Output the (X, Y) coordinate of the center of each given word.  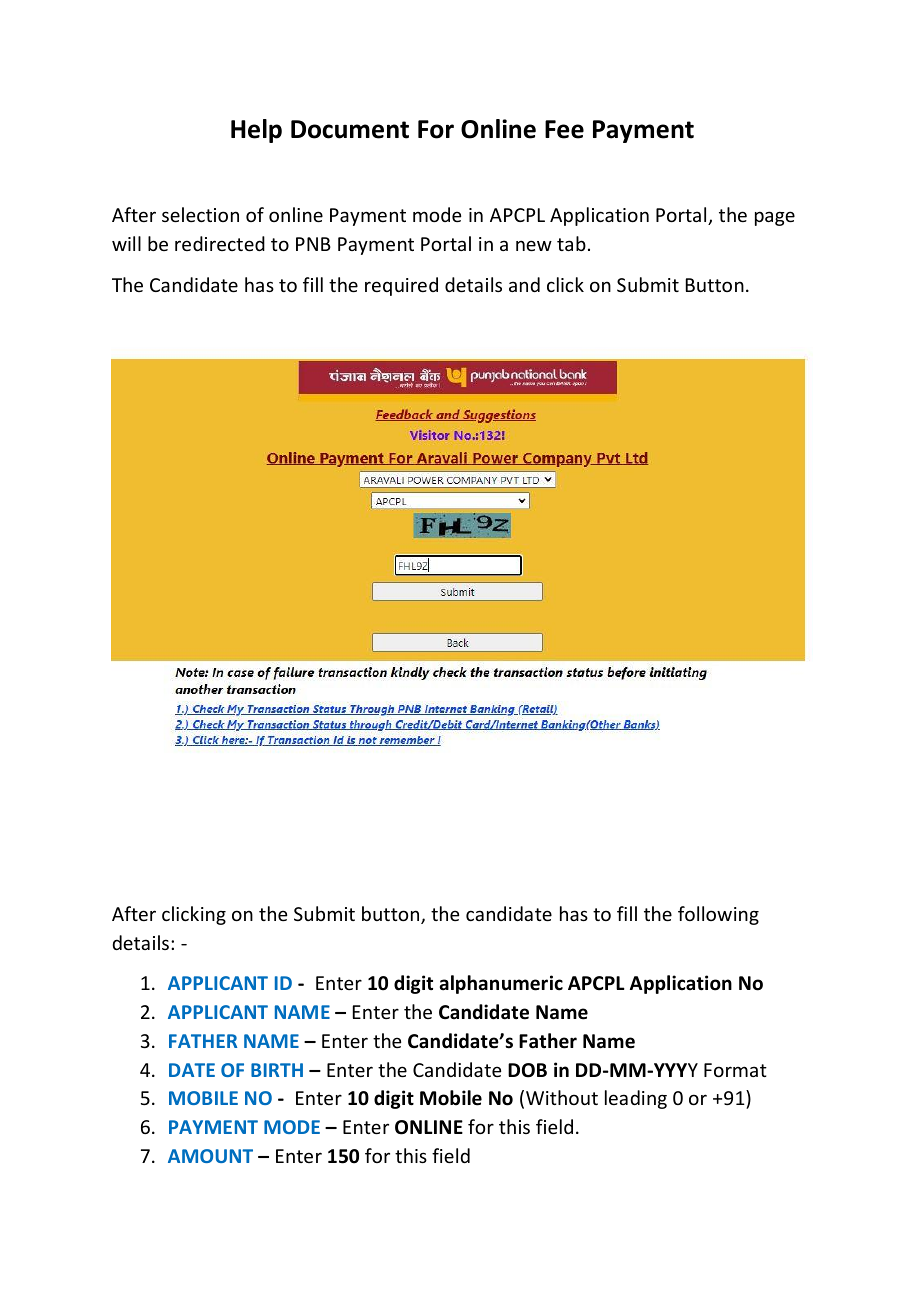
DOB (527, 1070)
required (401, 286)
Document (350, 129)
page (775, 218)
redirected (220, 243)
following (718, 915)
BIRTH (277, 1070)
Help (256, 131)
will (126, 243)
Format (735, 1070)
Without (562, 1097)
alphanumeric (501, 984)
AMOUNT (210, 1156)
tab (571, 243)
